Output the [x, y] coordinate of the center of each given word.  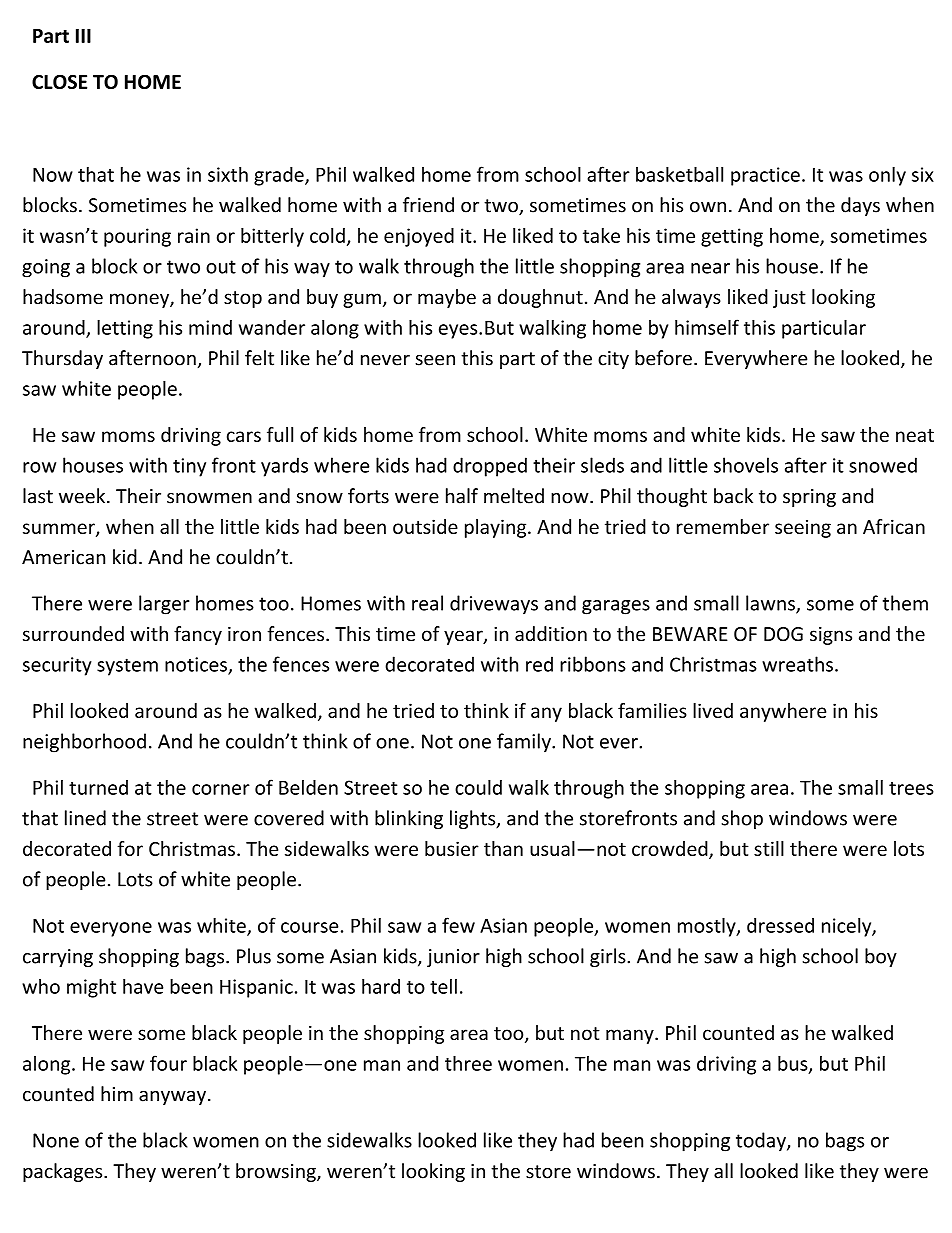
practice [765, 176]
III [83, 36]
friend [428, 205]
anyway [172, 1097]
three [468, 1063]
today [762, 1142]
